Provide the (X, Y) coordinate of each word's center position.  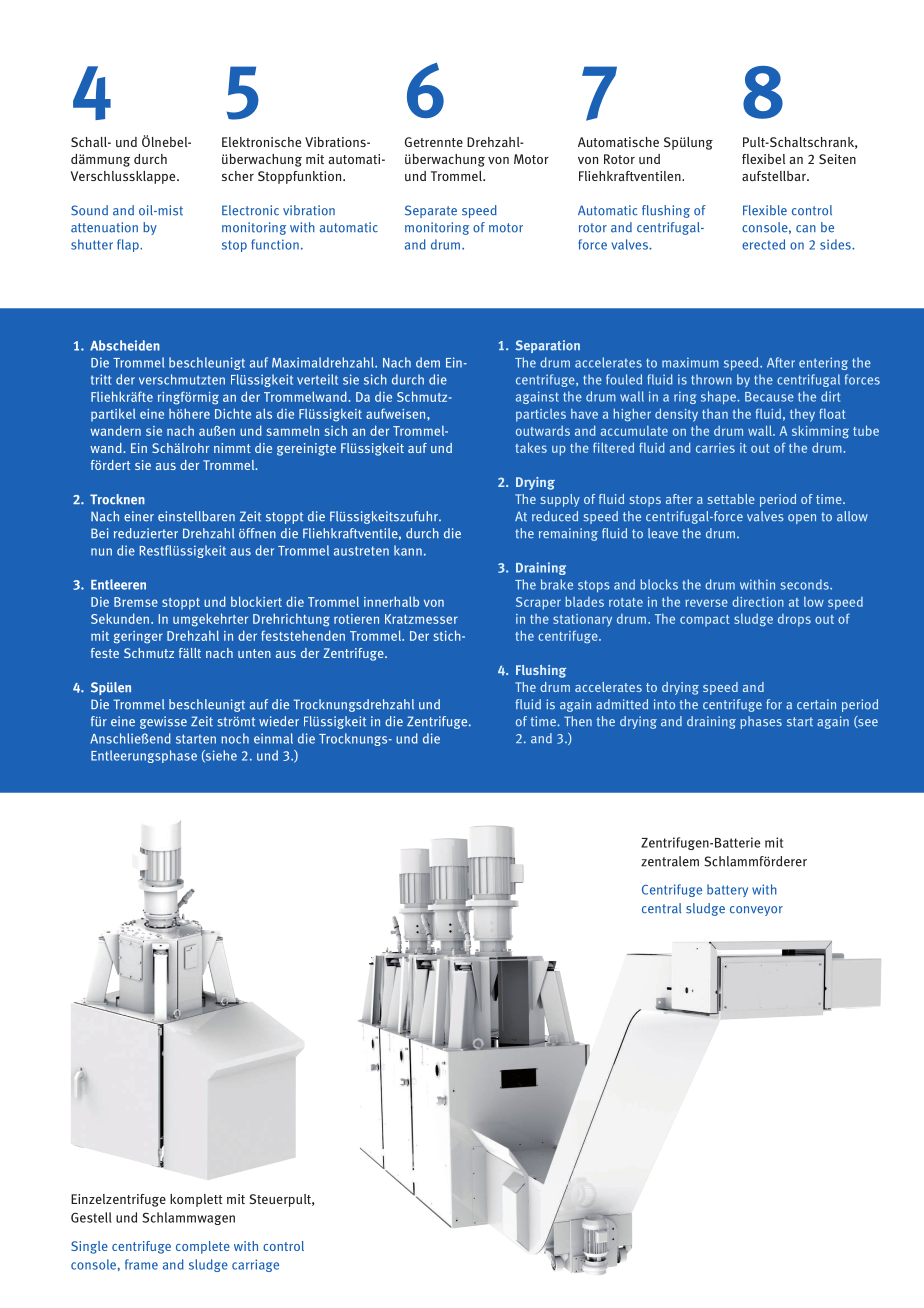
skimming (820, 432)
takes (531, 447)
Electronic (250, 210)
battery (727, 890)
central (661, 908)
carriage (255, 1265)
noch (235, 738)
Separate (431, 211)
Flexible (765, 210)
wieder (279, 721)
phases (761, 722)
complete (203, 1247)
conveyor (756, 911)
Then (578, 721)
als (264, 413)
